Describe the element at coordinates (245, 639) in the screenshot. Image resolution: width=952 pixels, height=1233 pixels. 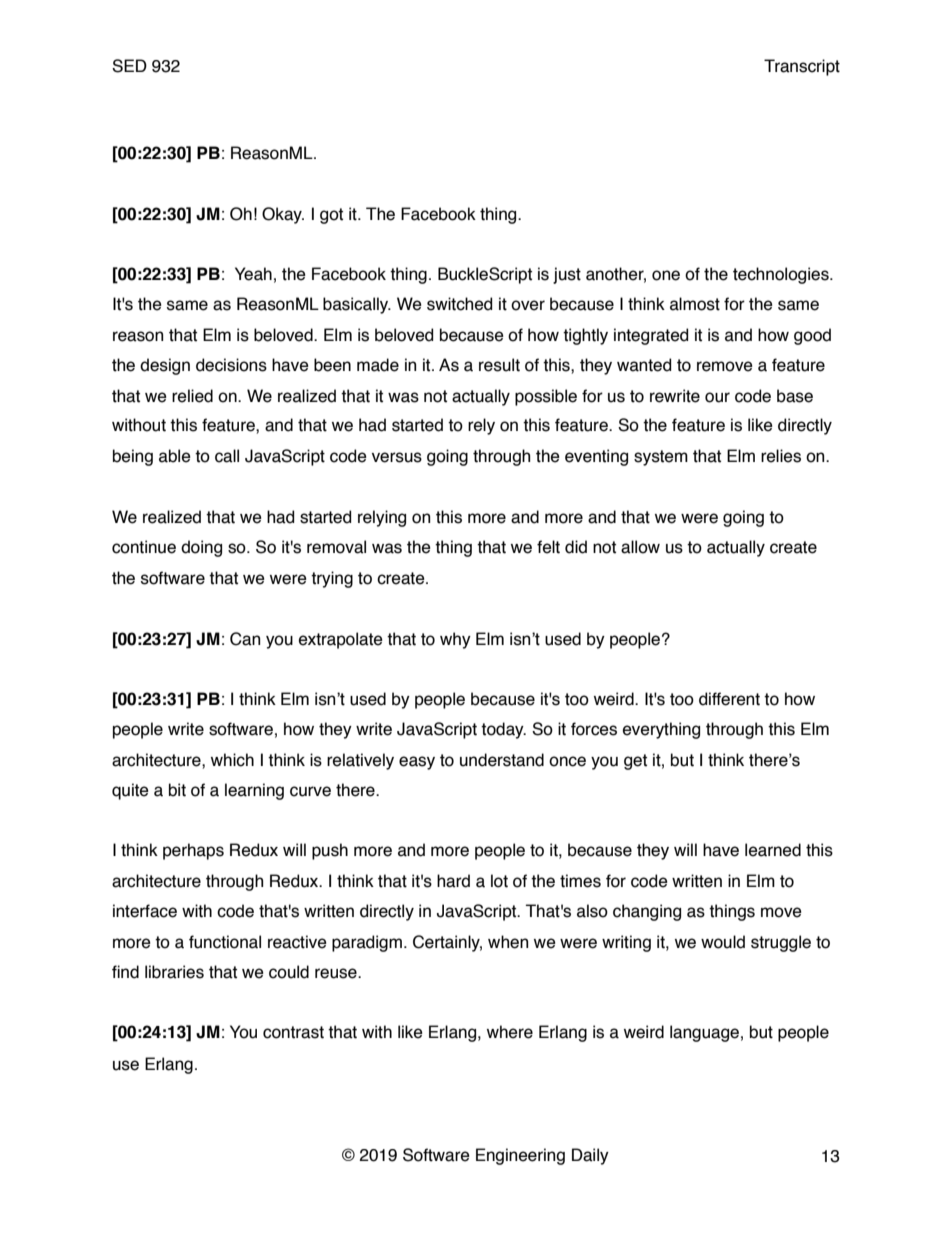
I see `Can` at that location.
